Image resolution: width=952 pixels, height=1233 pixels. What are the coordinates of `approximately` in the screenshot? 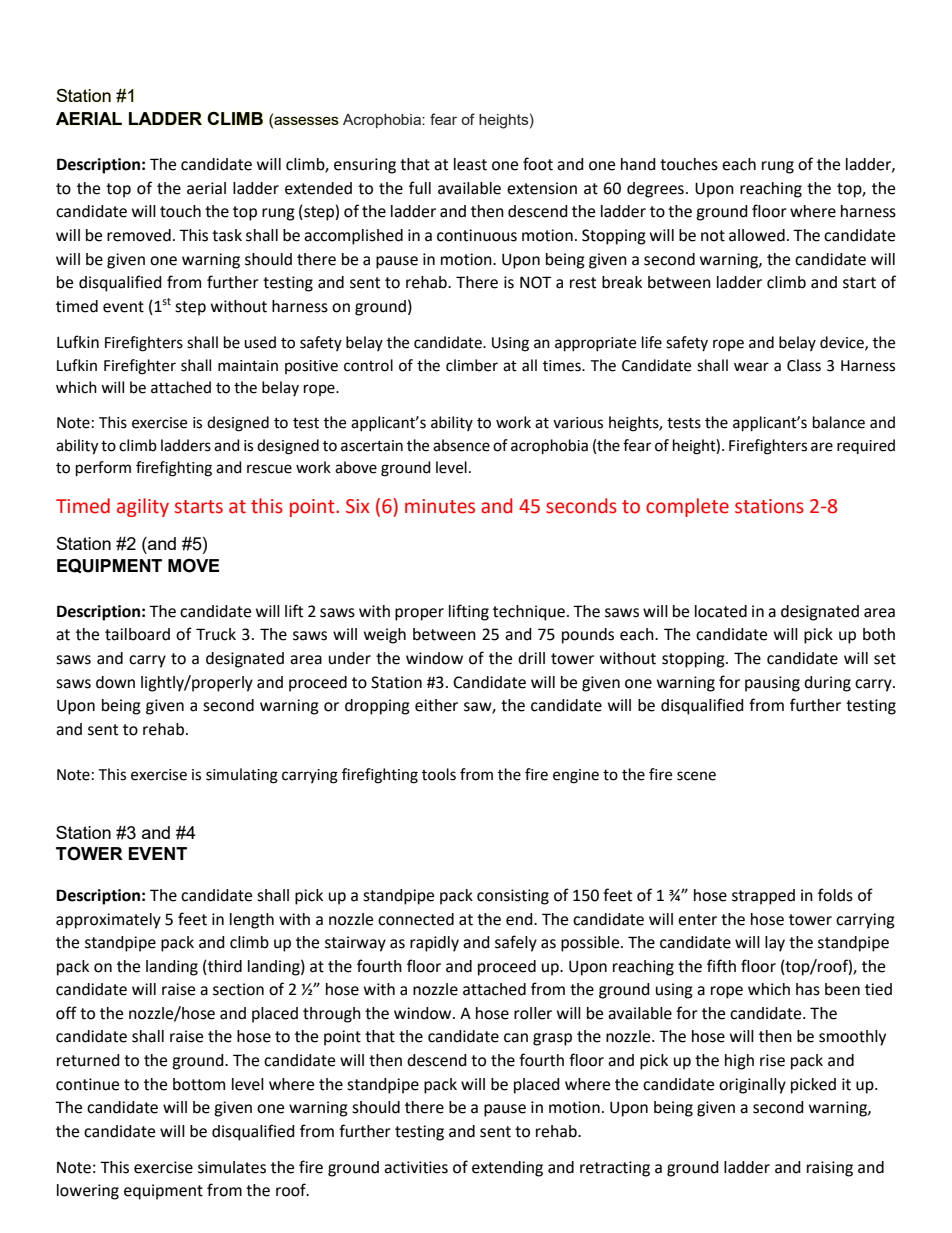 It's located at (108, 921).
